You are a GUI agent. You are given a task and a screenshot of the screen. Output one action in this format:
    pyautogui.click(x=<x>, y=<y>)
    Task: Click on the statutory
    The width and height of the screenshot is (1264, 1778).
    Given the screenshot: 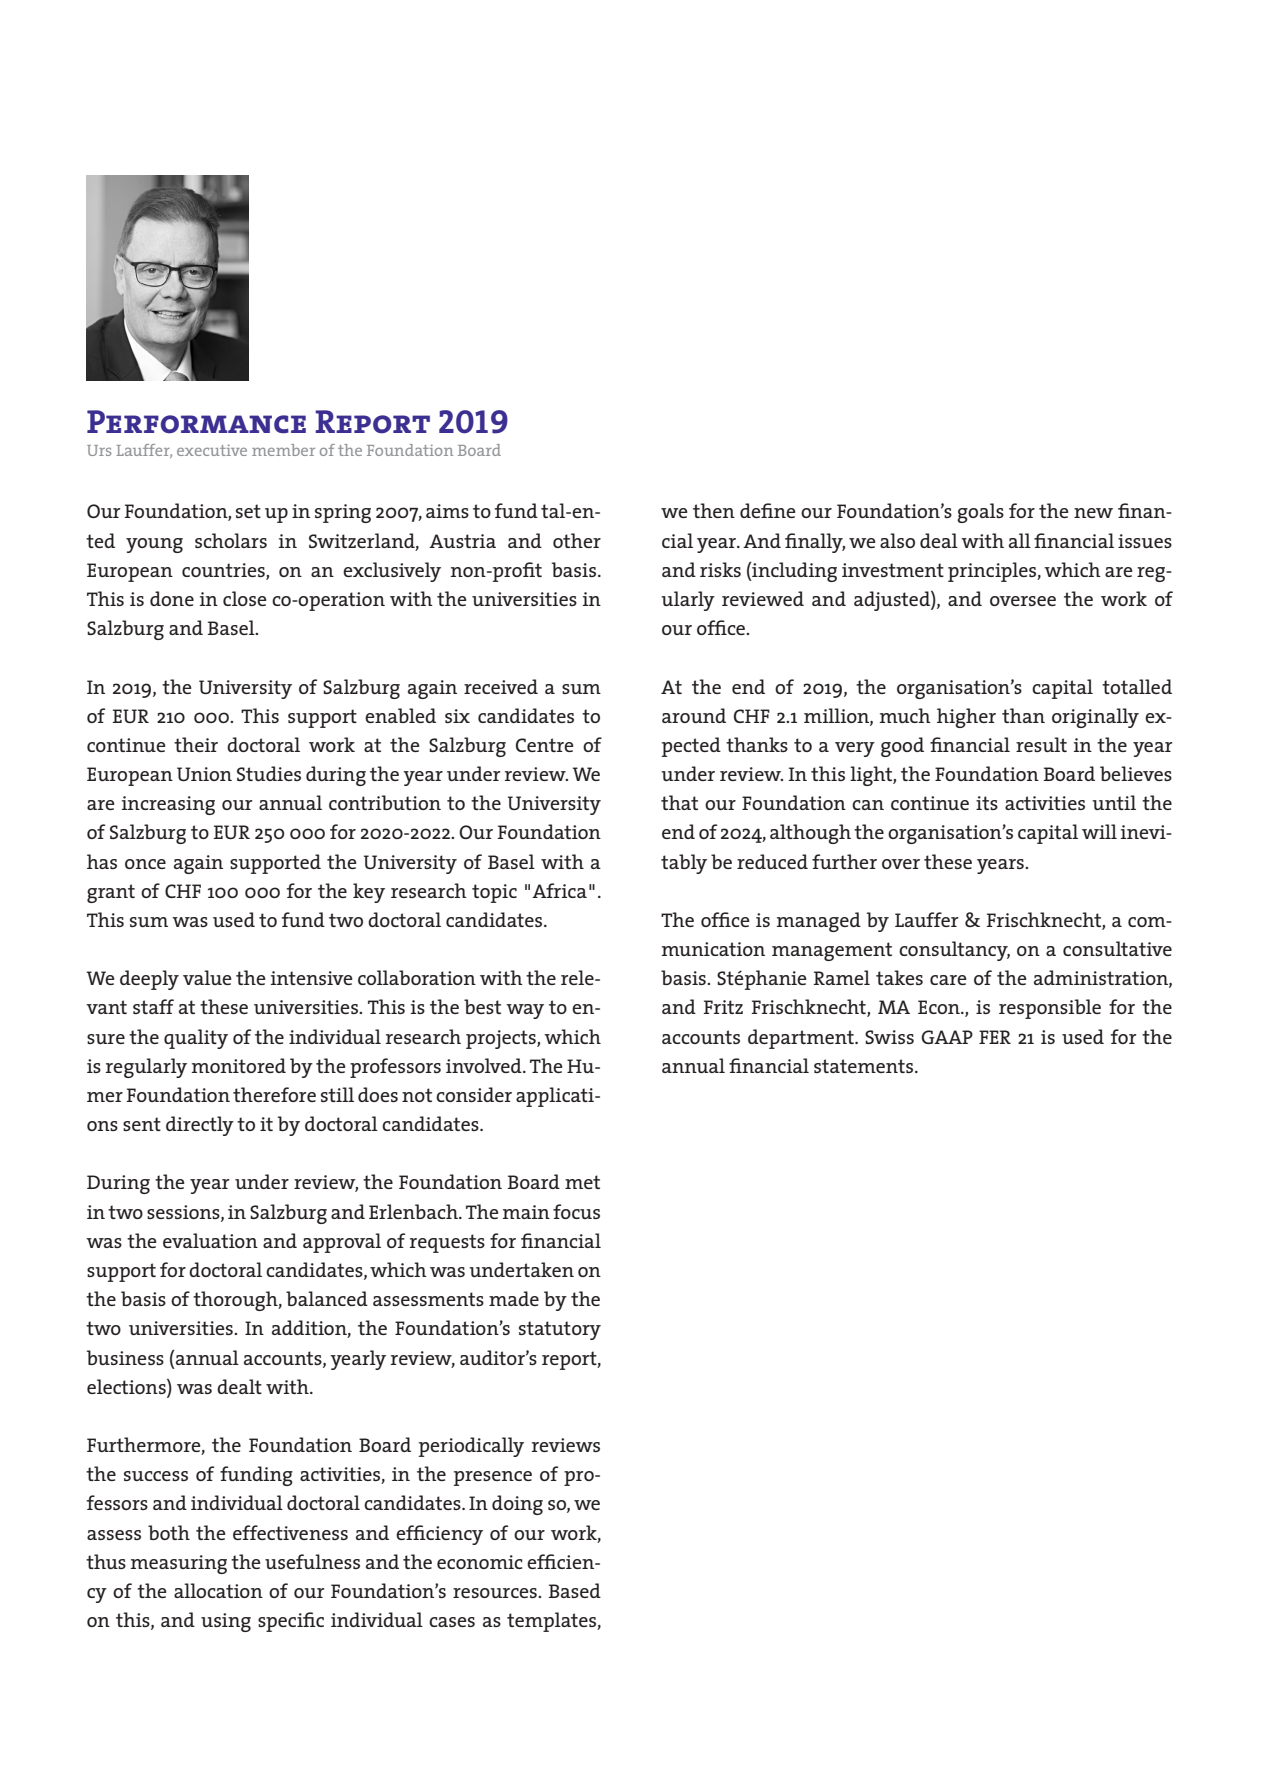 What is the action you would take?
    pyautogui.click(x=560, y=1330)
